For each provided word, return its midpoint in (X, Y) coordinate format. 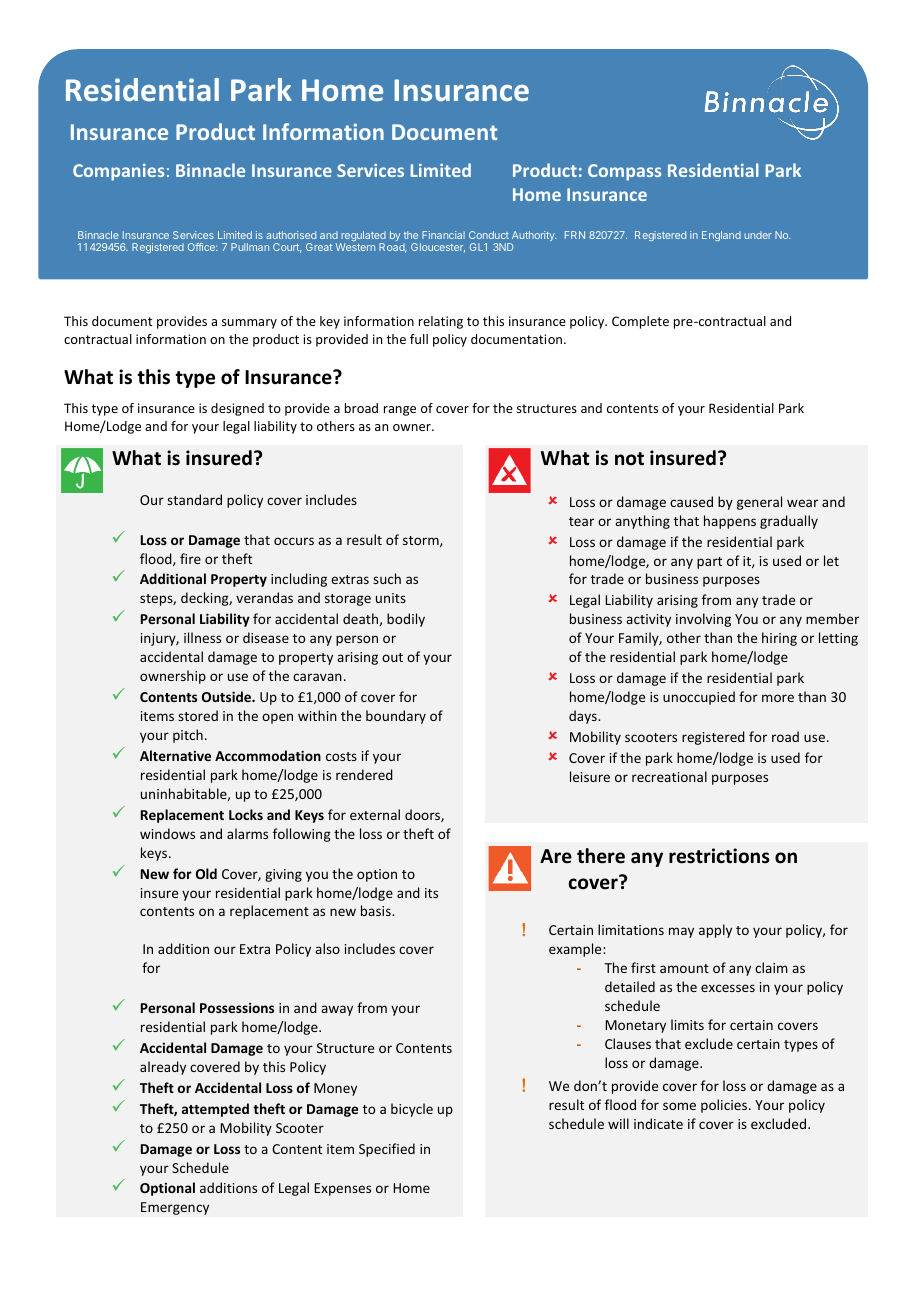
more (778, 698)
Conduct (489, 235)
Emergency (175, 1208)
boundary (396, 717)
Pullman (250, 247)
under (758, 235)
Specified (387, 1150)
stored (198, 715)
